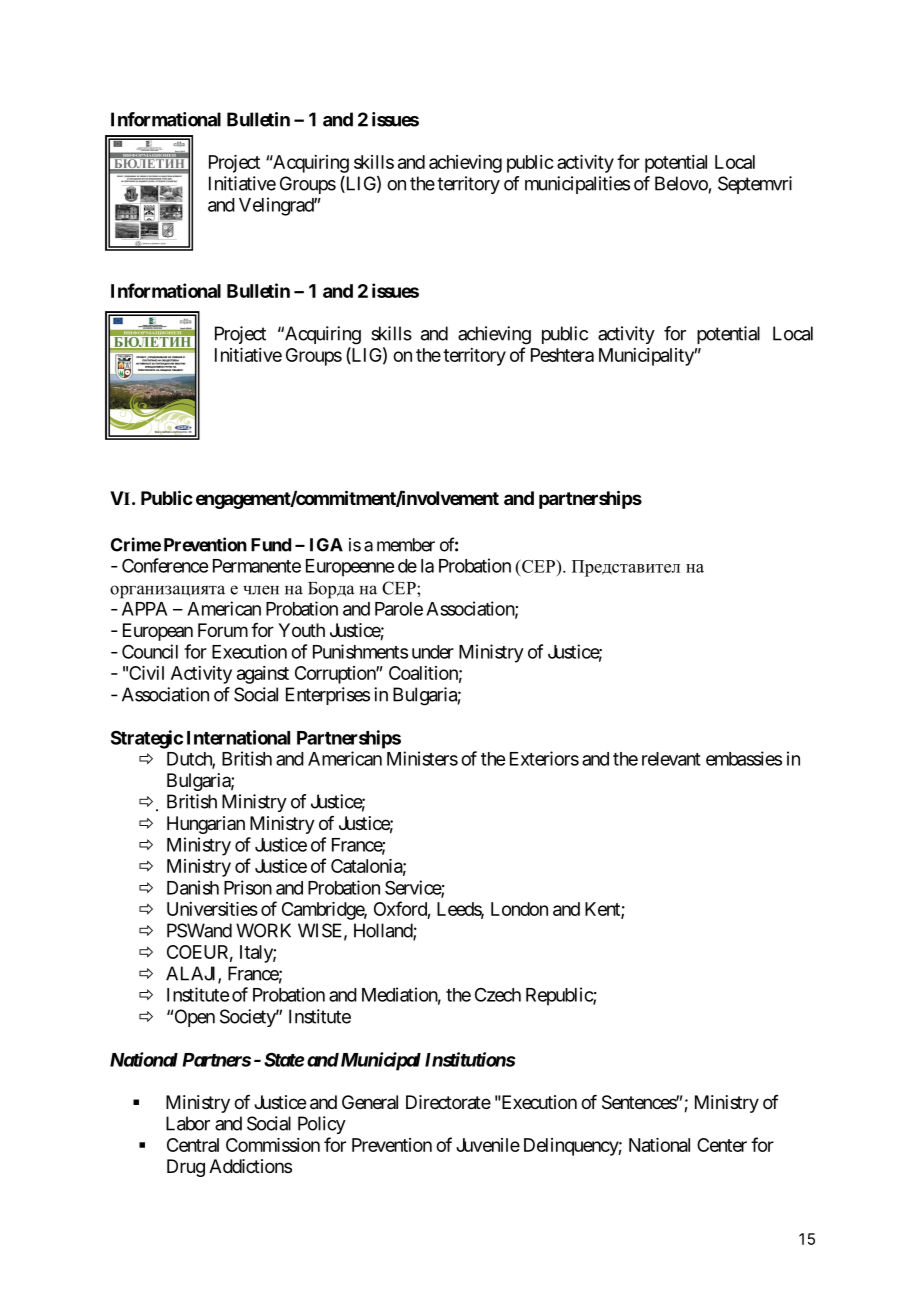 This document has width=924, height=1307. What do you see at coordinates (603, 910) in the document?
I see `Kent` at bounding box center [603, 910].
